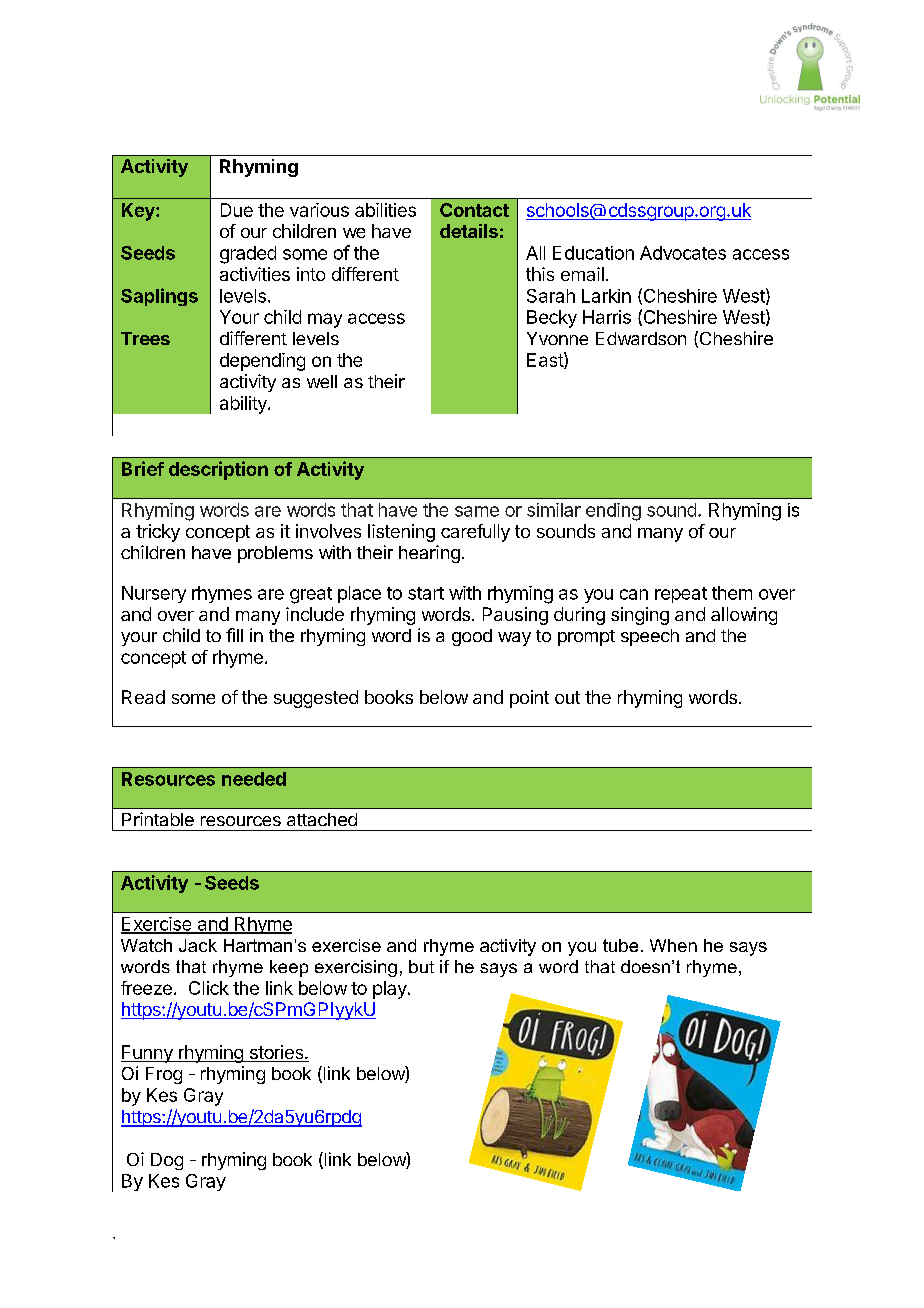 The height and width of the page is (1308, 924). What do you see at coordinates (683, 253) in the page?
I see `Advocates` at bounding box center [683, 253].
